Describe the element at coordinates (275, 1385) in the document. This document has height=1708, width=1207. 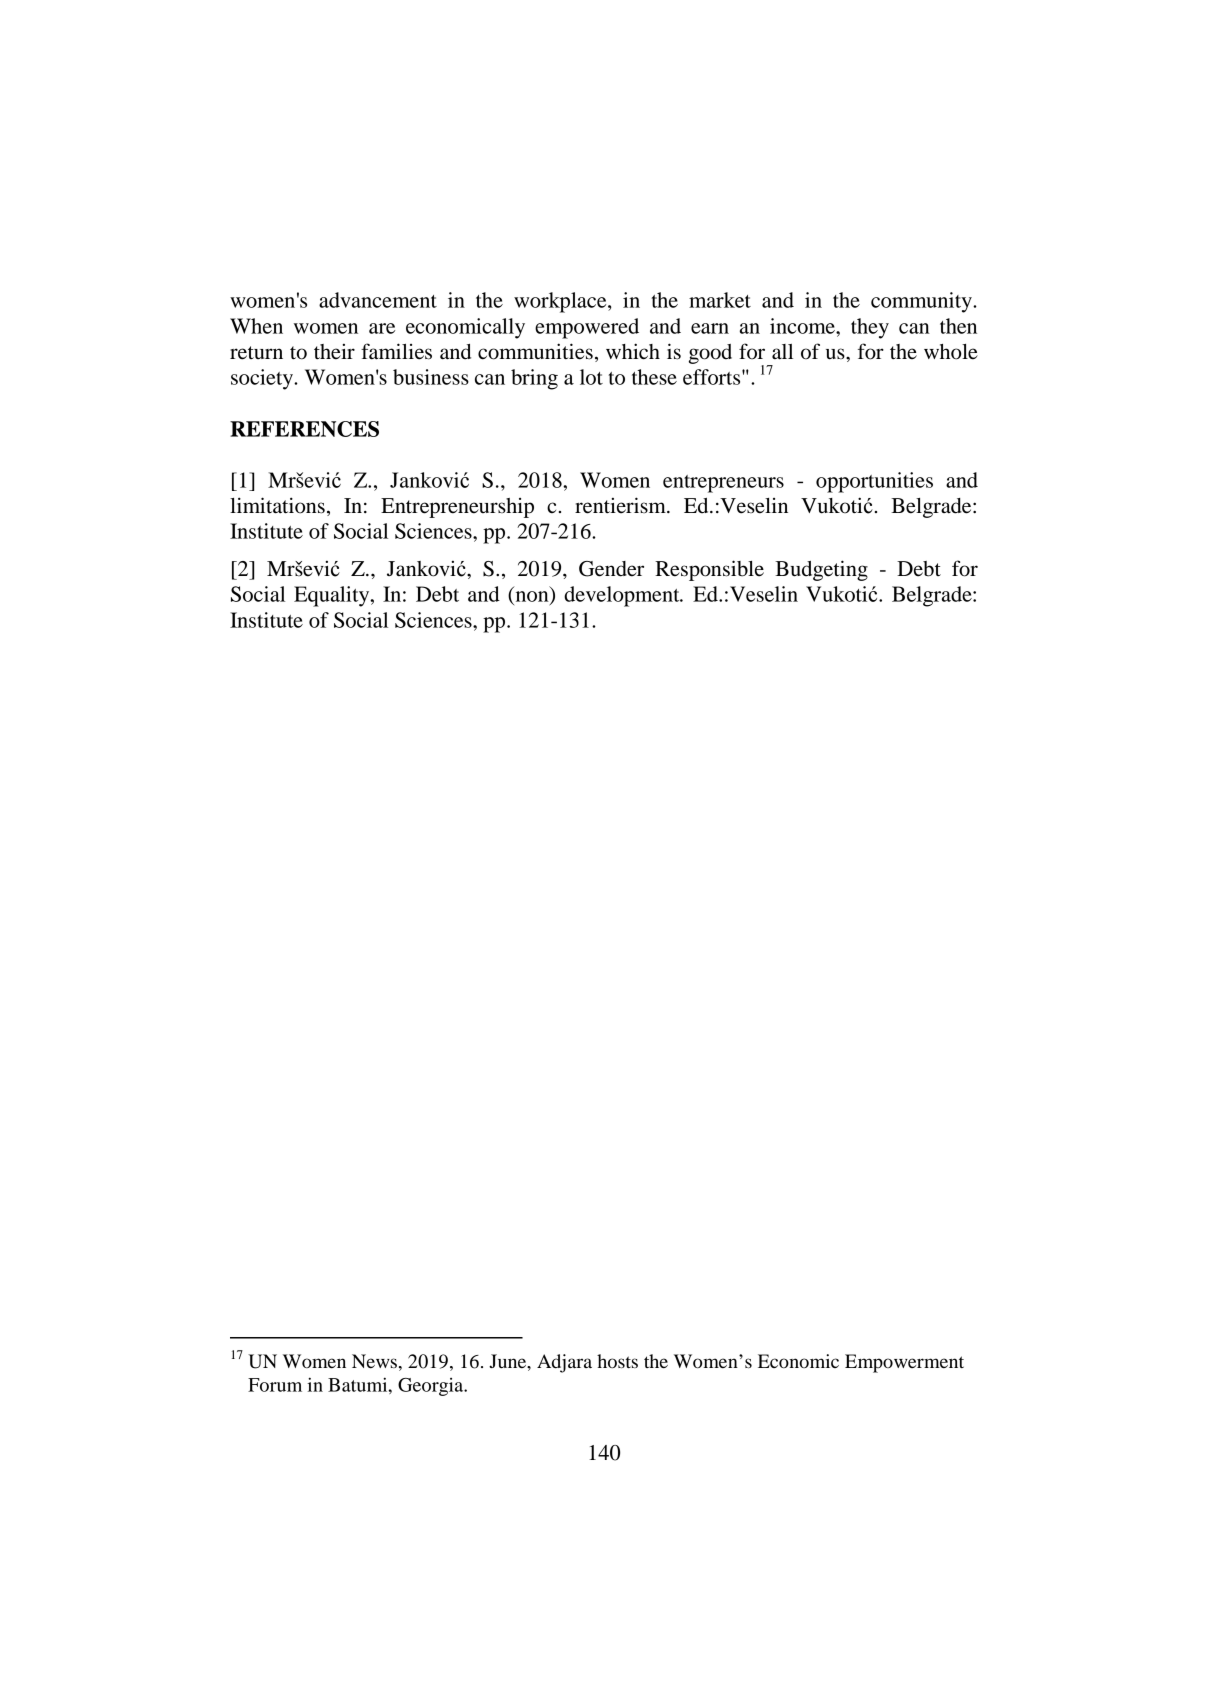
I see `Forum` at that location.
